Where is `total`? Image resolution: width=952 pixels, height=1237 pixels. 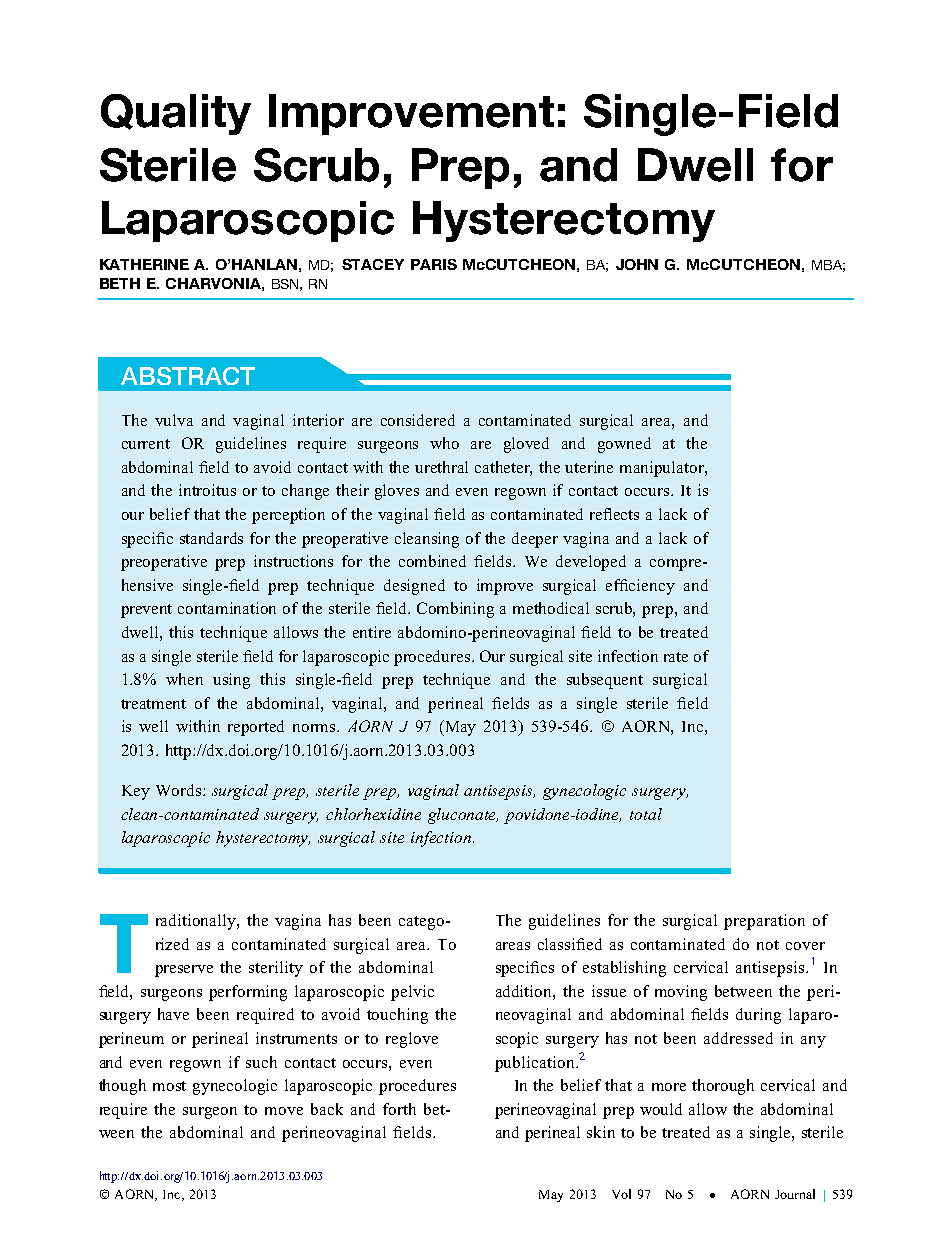 total is located at coordinates (646, 814).
